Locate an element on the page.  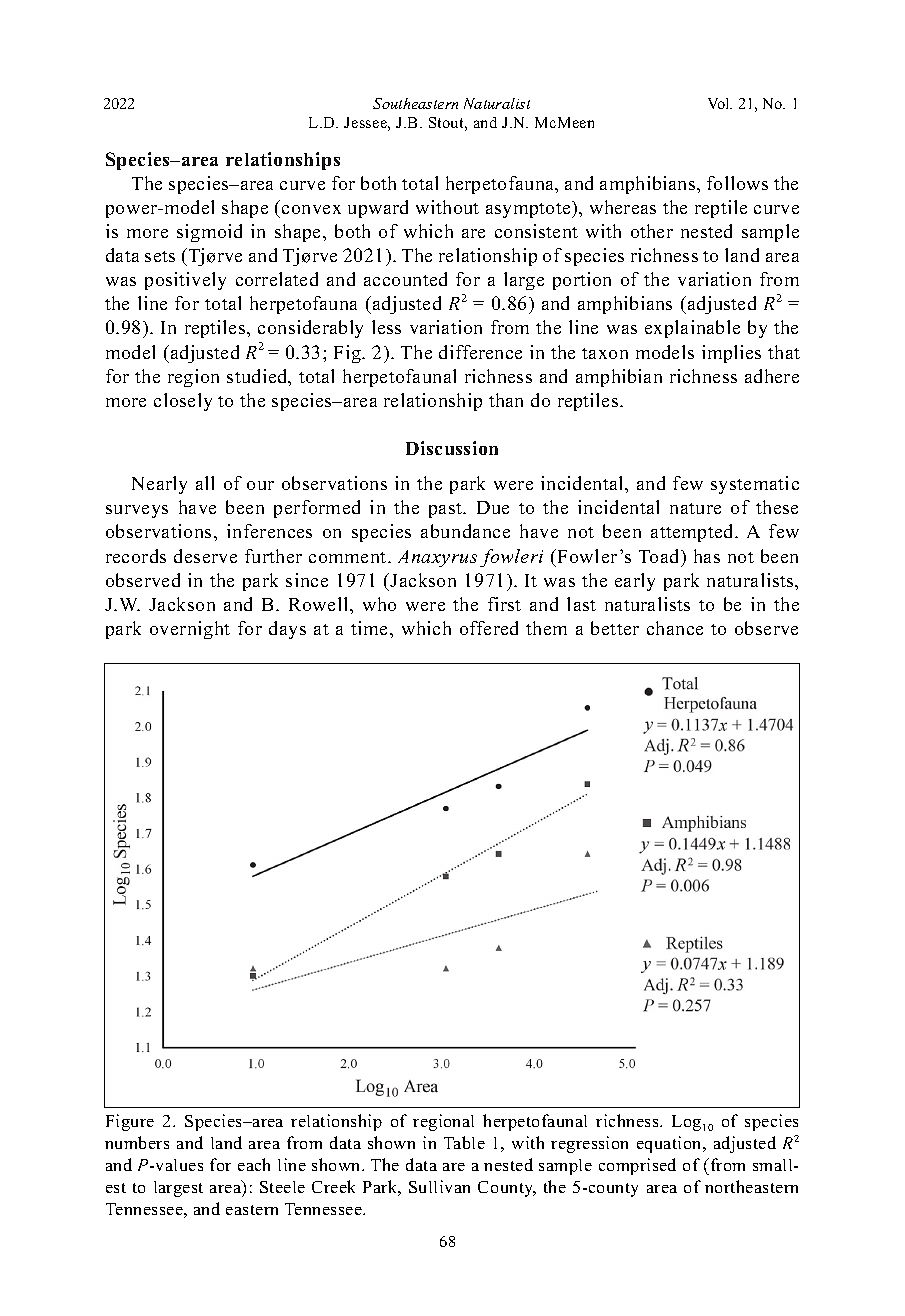
Figure is located at coordinates (130, 1122).
